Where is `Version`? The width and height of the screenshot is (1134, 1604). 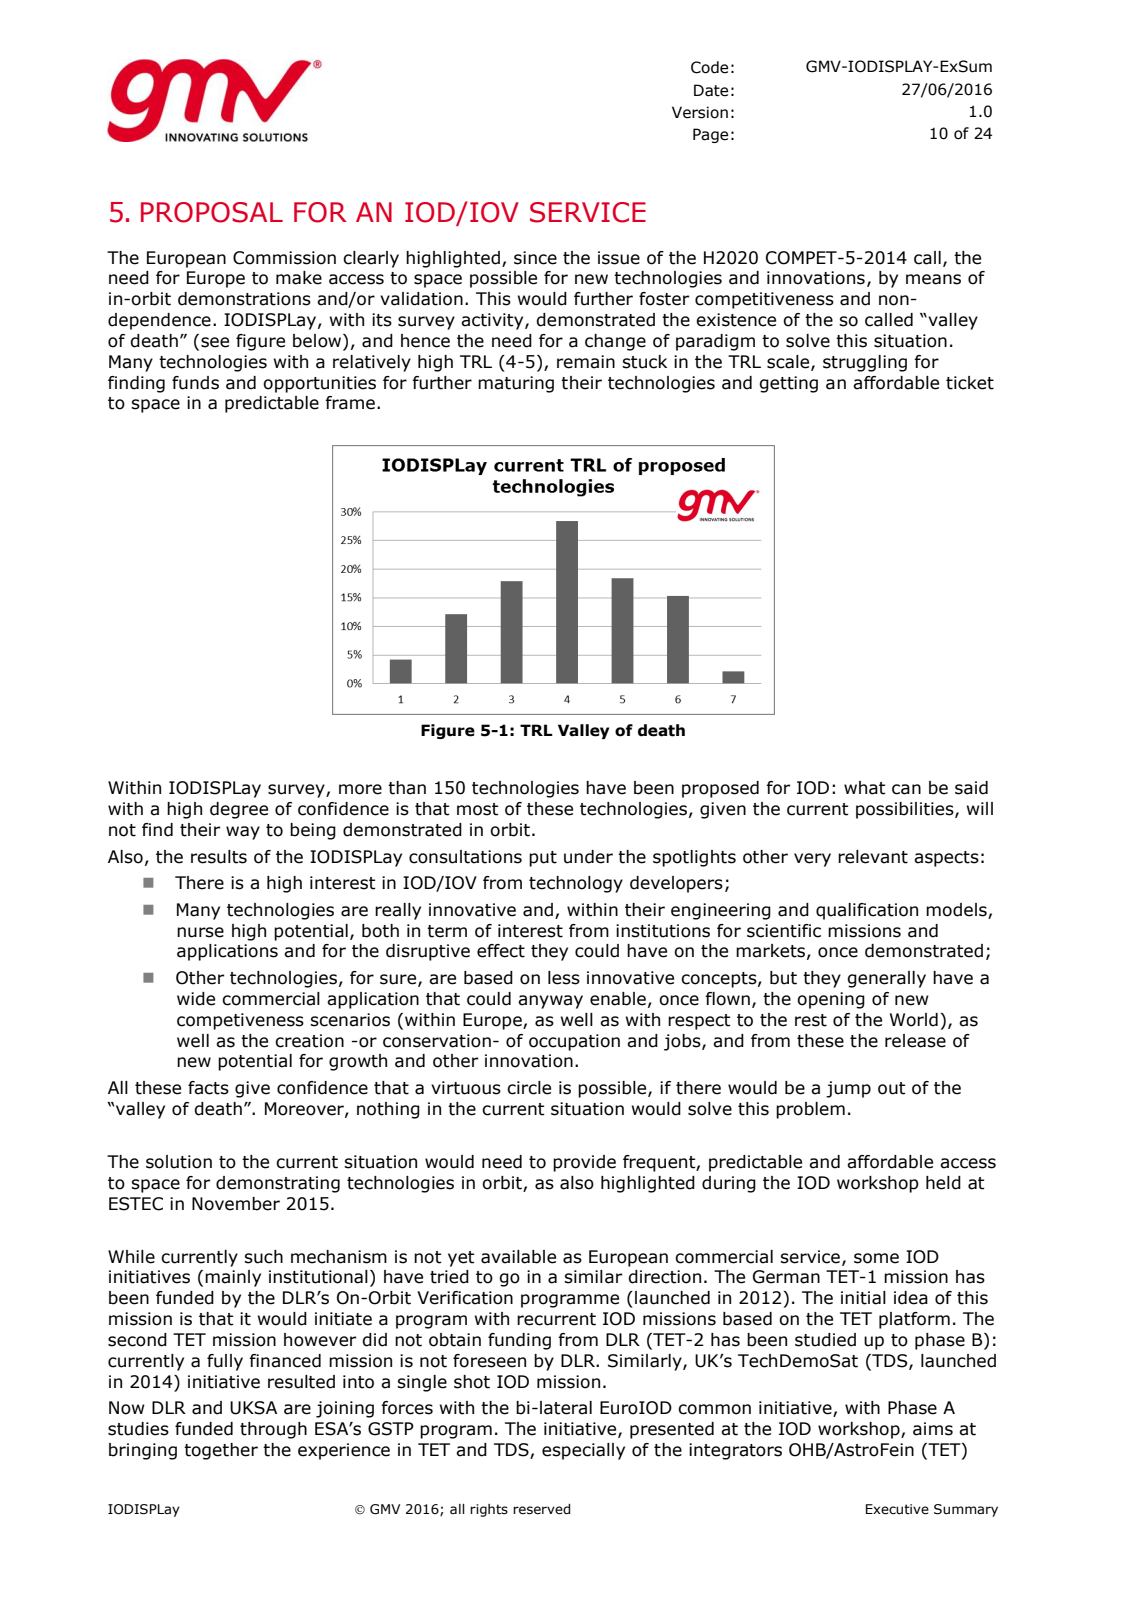
Version is located at coordinates (700, 112).
